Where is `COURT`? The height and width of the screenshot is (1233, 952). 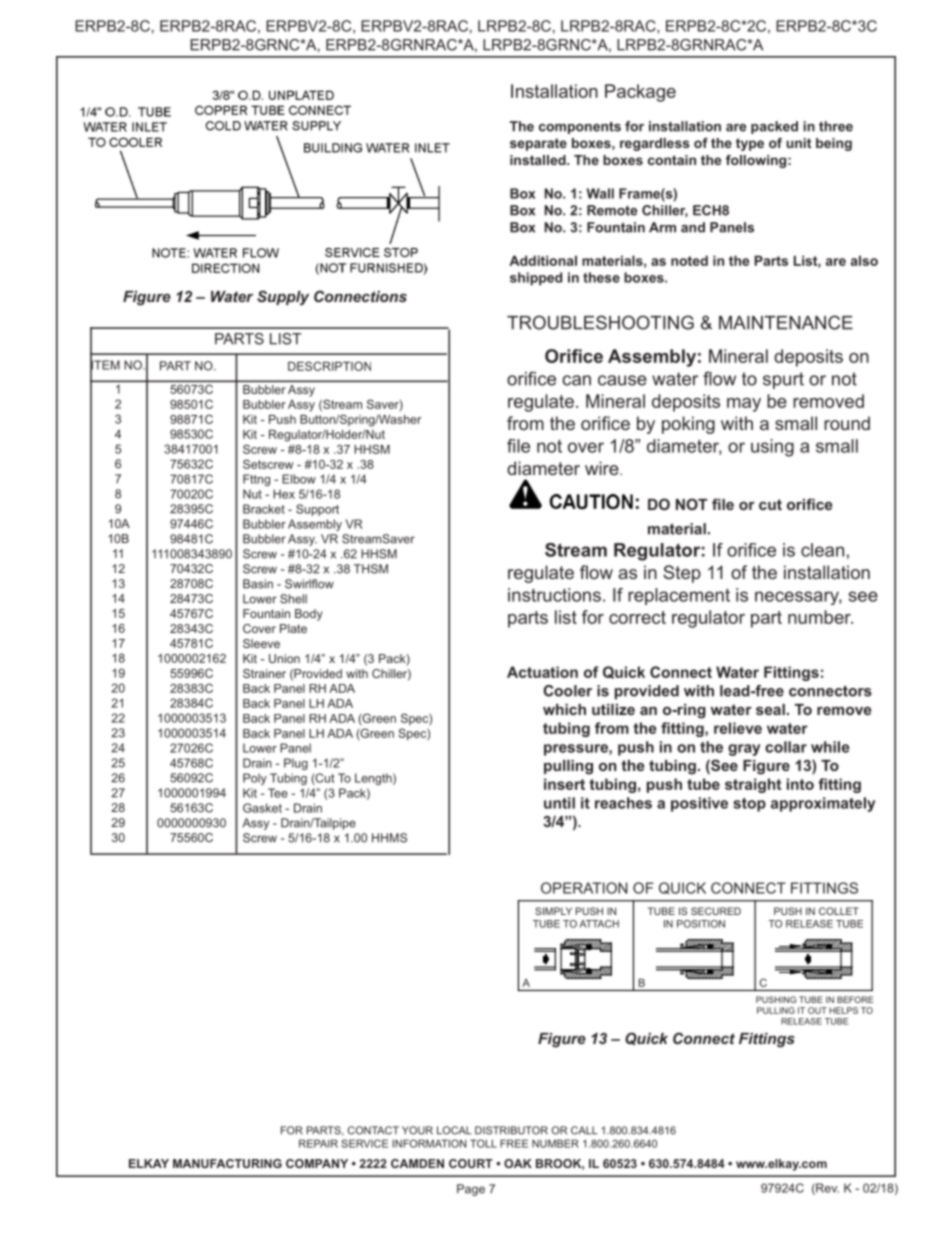 COURT is located at coordinates (471, 1163).
